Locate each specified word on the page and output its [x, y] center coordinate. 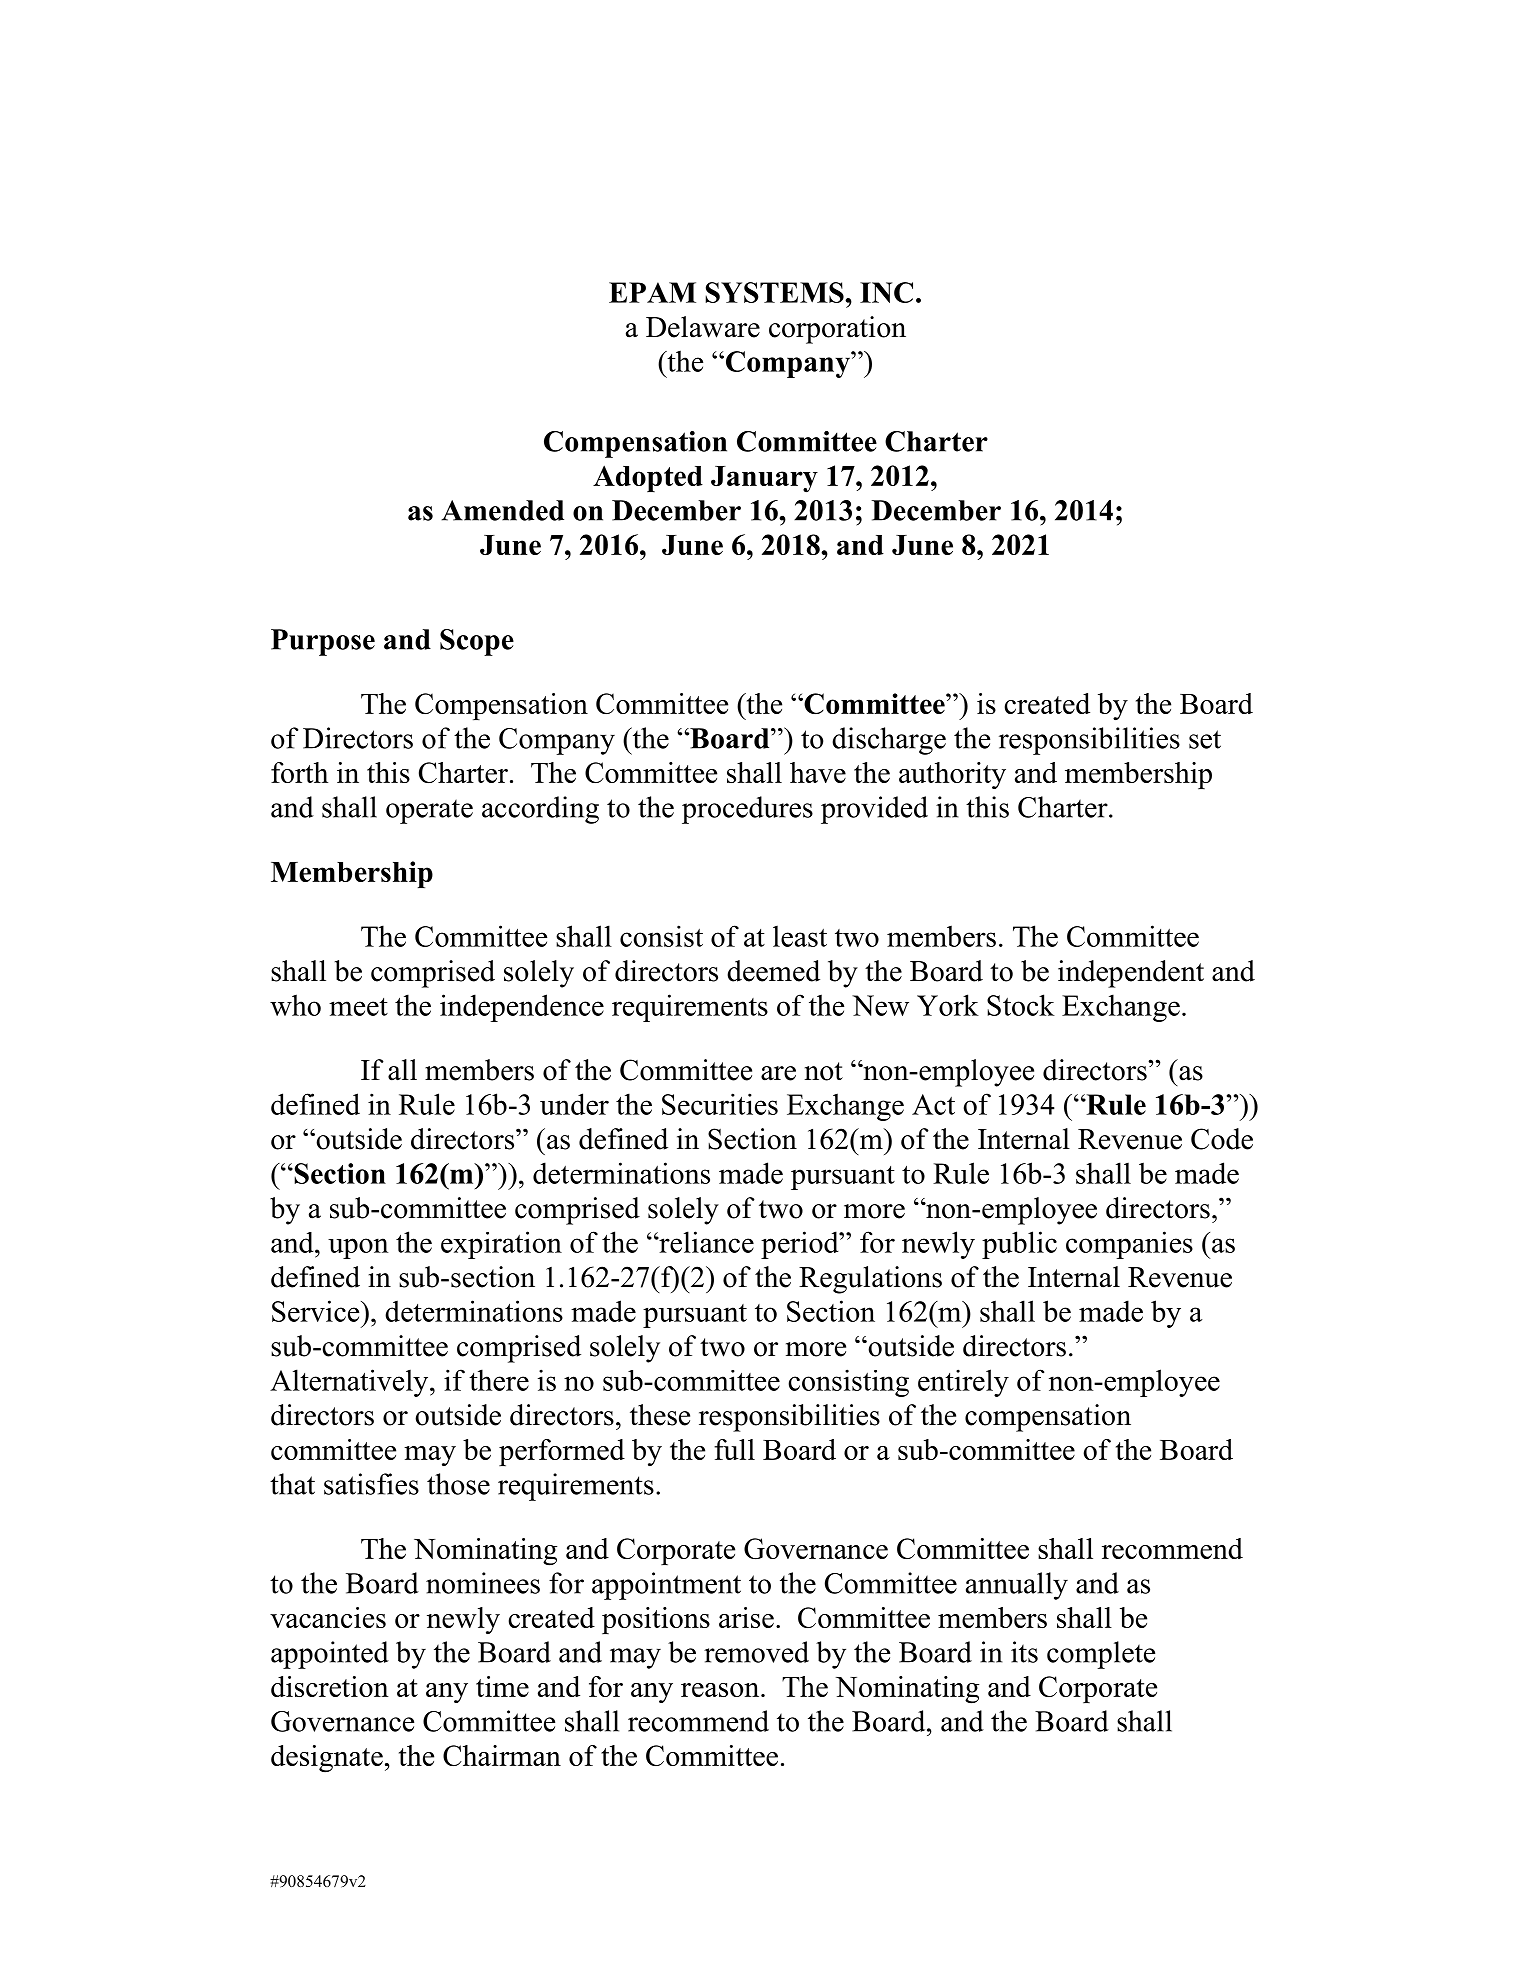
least [800, 936]
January [764, 479]
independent [1131, 974]
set [1205, 739]
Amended [502, 510]
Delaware [703, 327]
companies [1129, 1245]
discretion [330, 1686]
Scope [477, 642]
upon [358, 1248]
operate [429, 811]
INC [886, 292]
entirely [963, 1383]
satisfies [371, 1484]
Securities [720, 1104]
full [734, 1449]
